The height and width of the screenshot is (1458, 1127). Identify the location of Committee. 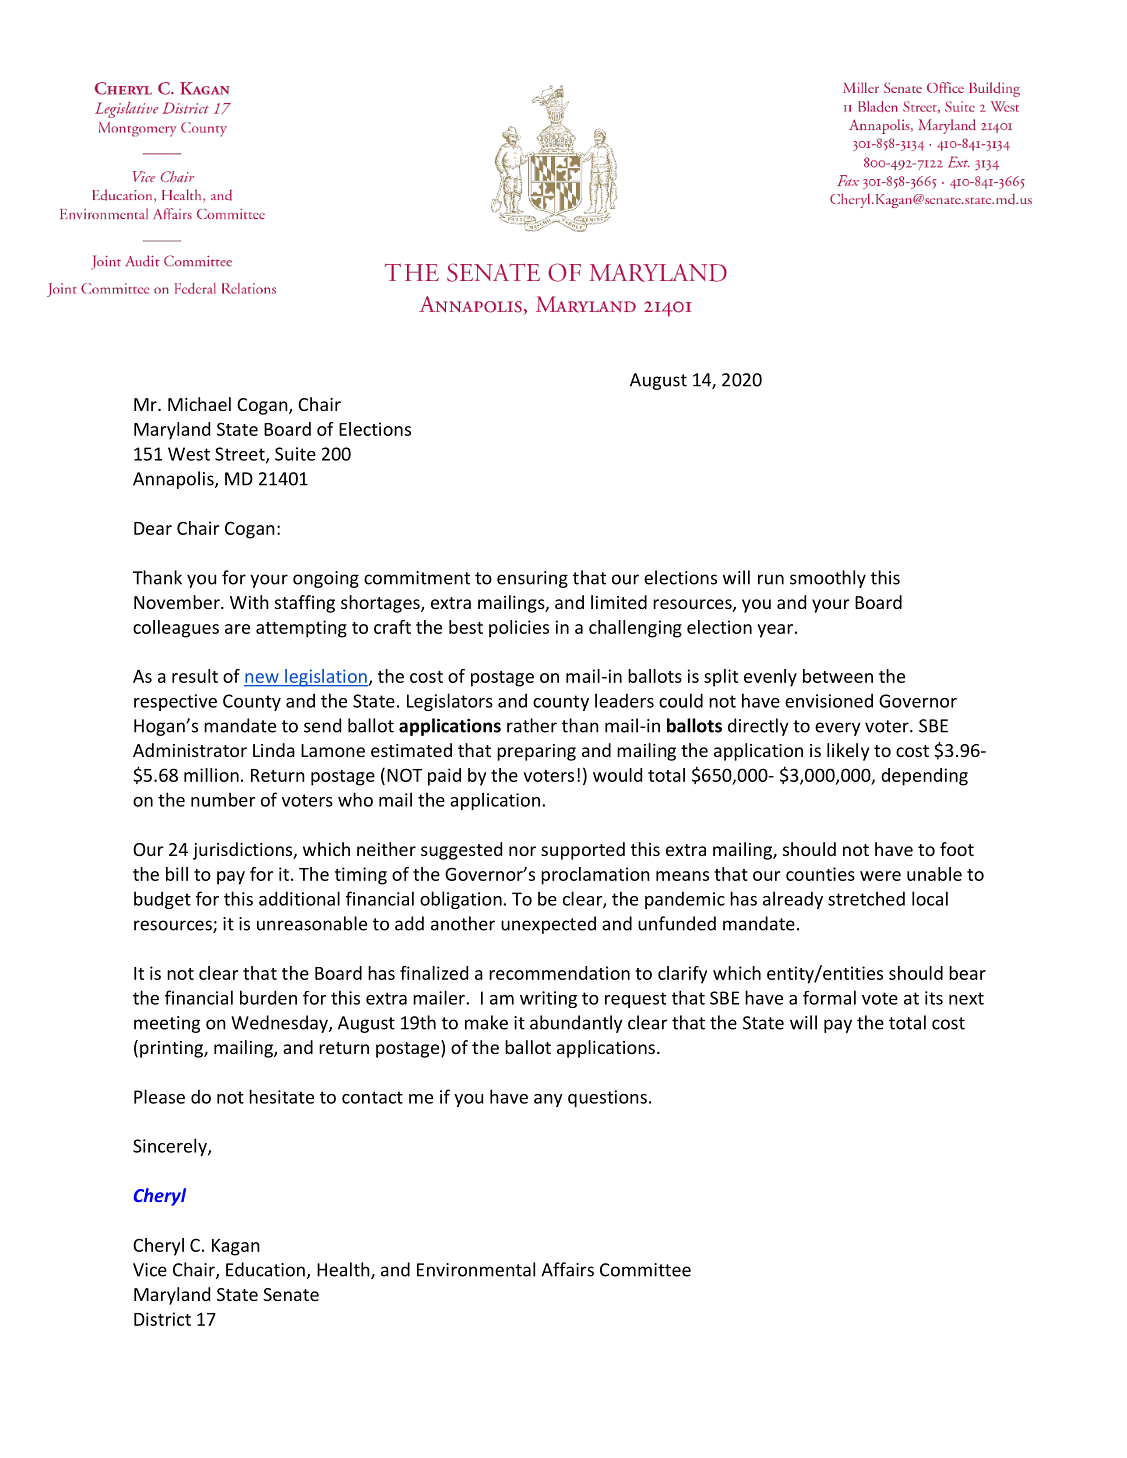
(645, 1270).
